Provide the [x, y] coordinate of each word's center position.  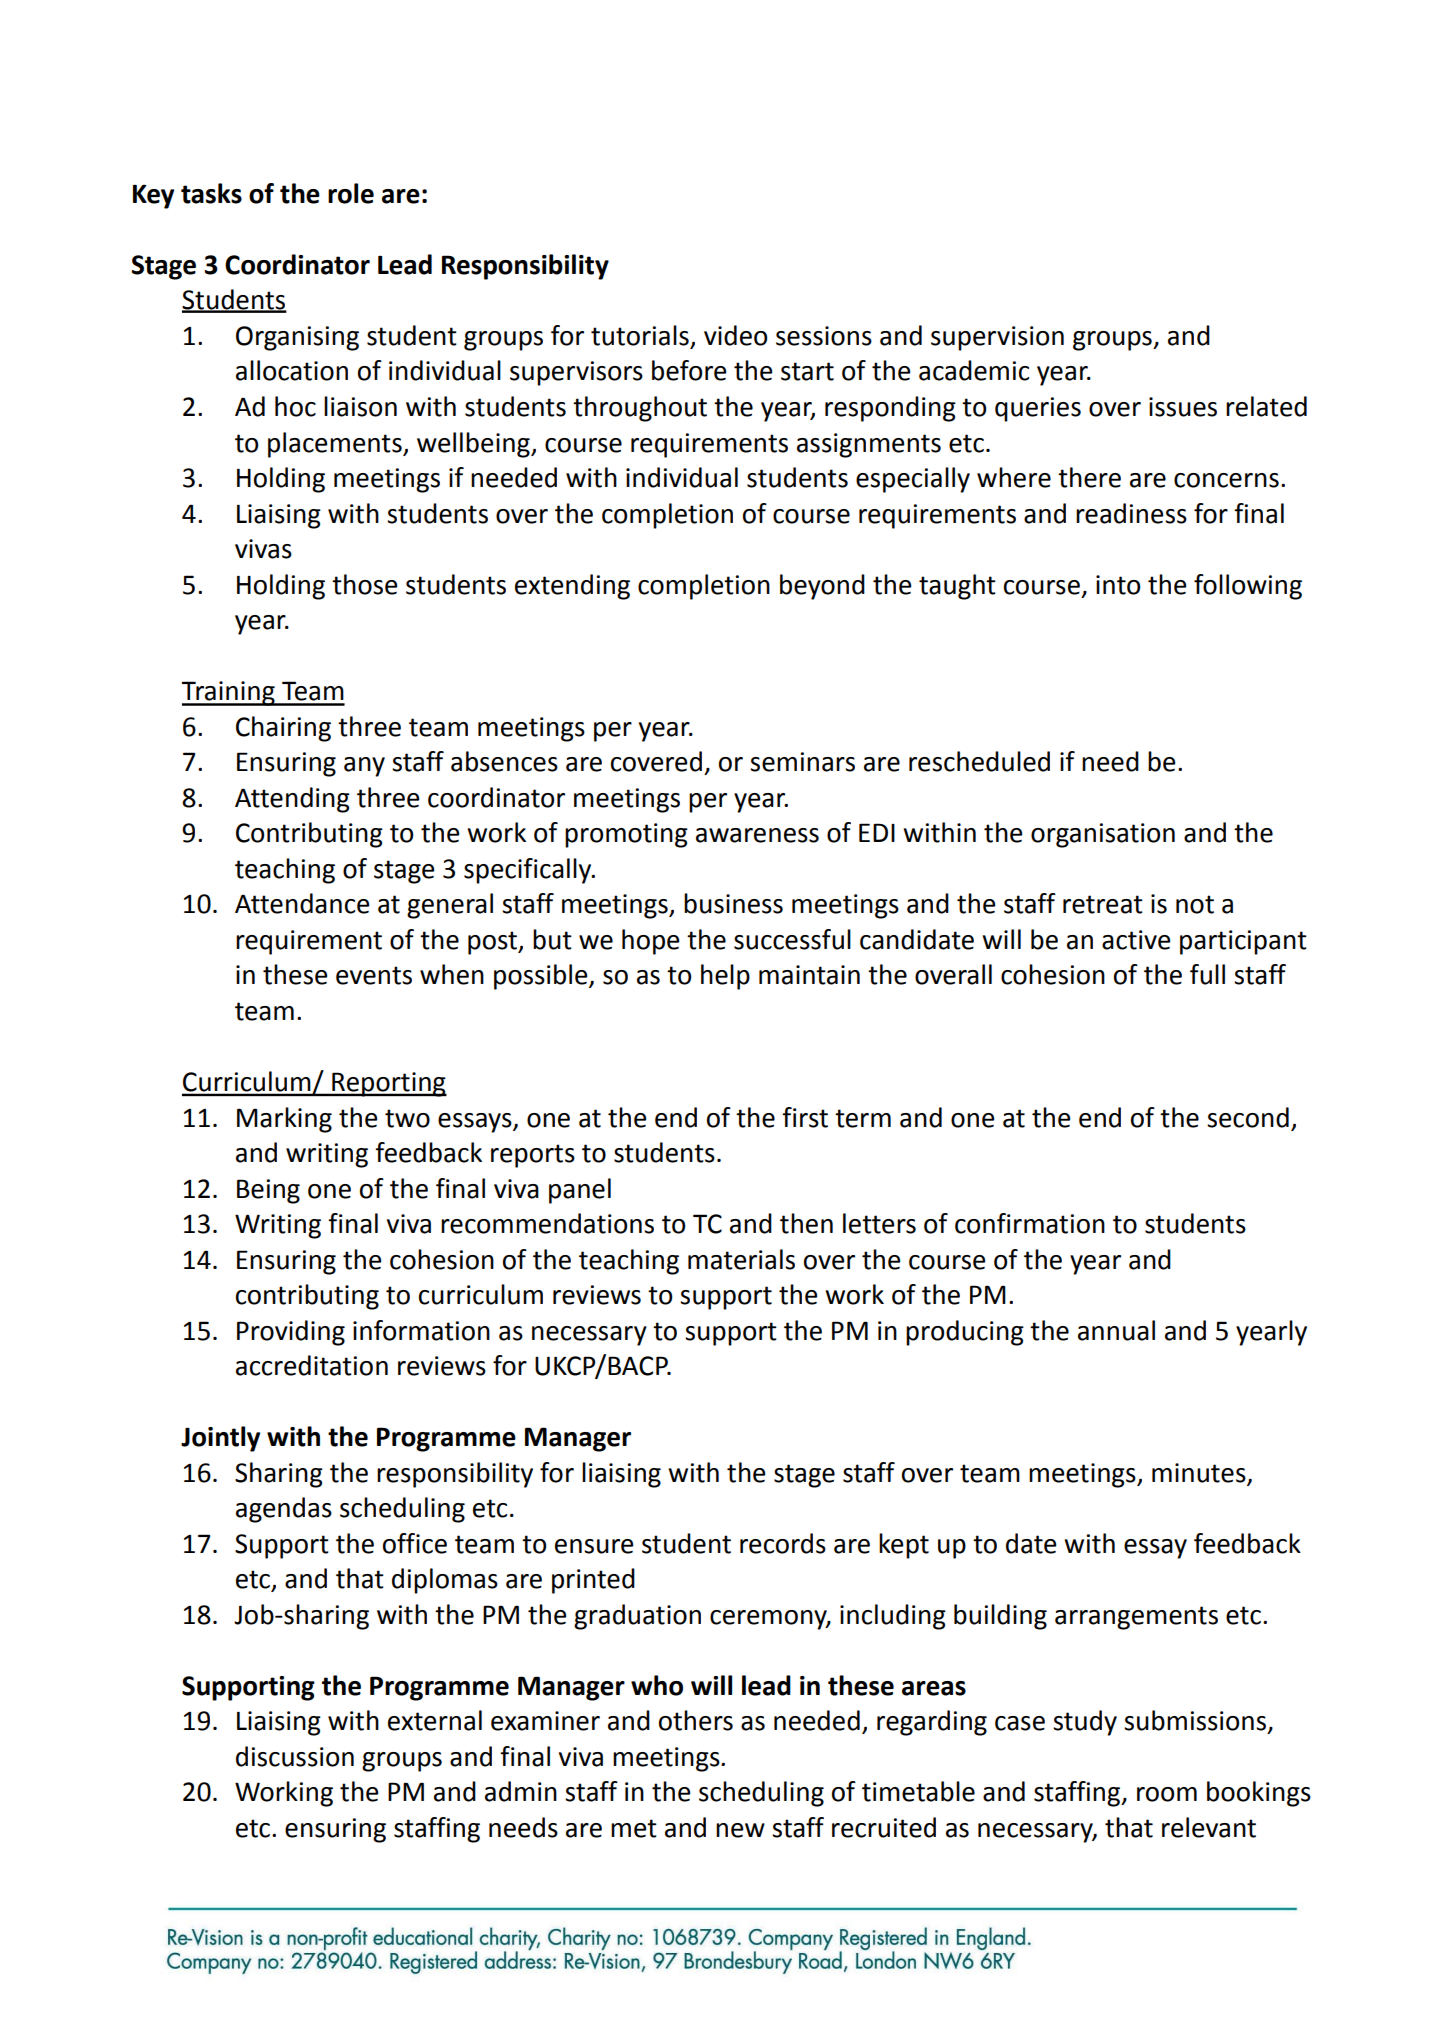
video [735, 335]
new [740, 1830]
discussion [295, 1756]
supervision [997, 338]
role [351, 193]
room [1167, 1794]
